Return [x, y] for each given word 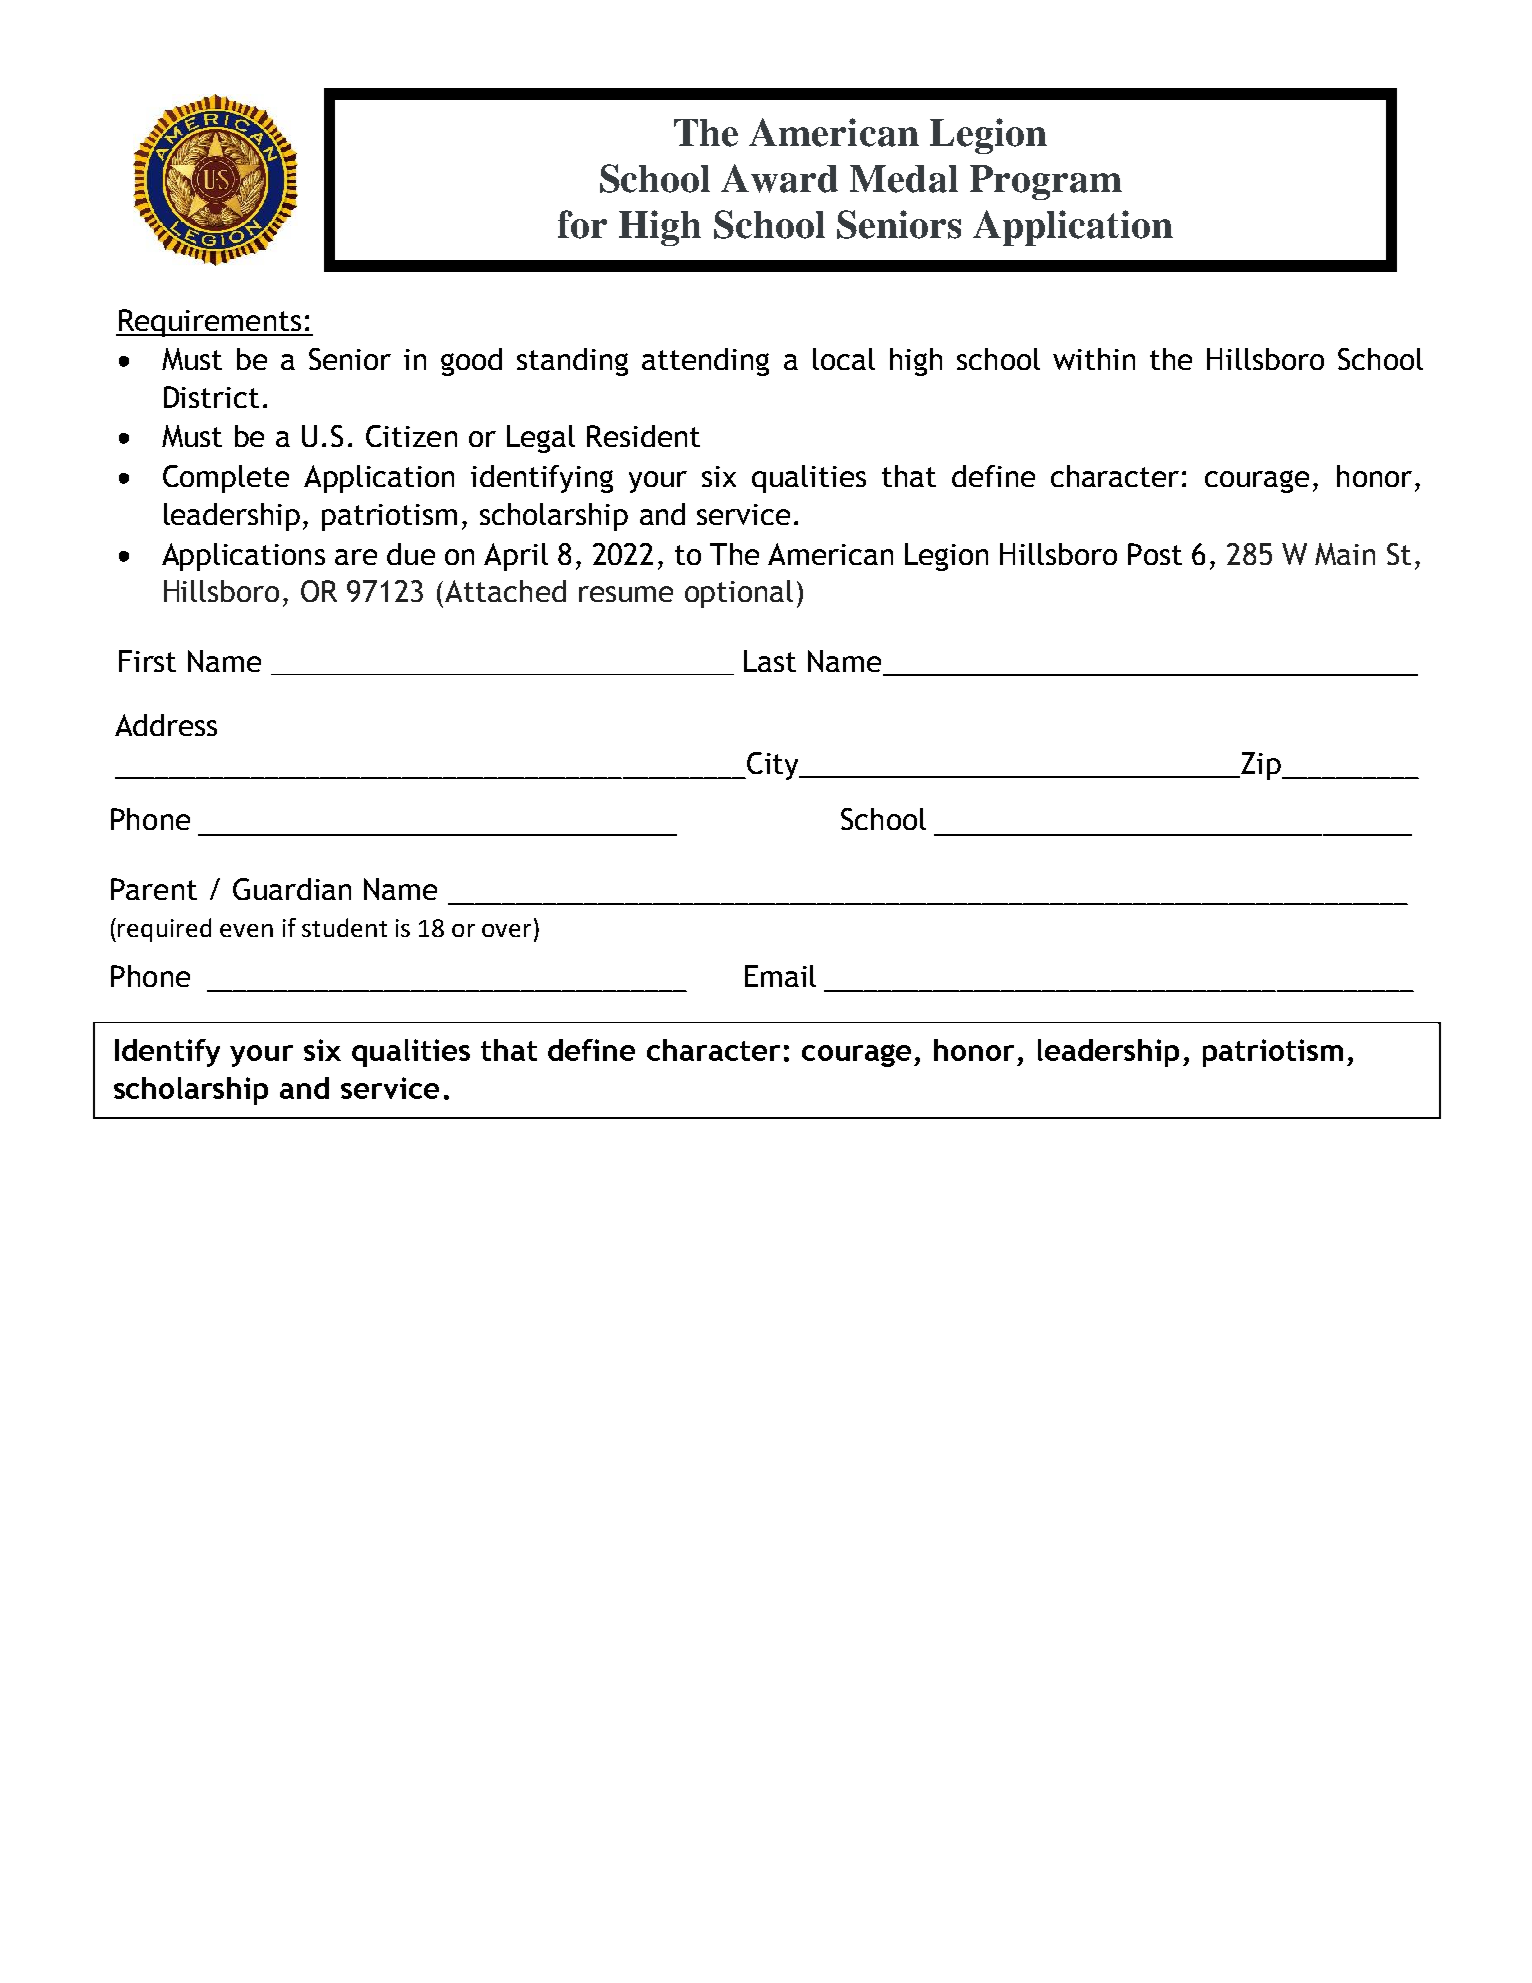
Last [770, 661]
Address [166, 725]
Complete [226, 479]
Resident [643, 436]
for [582, 224]
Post [1155, 554]
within [1094, 359]
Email [780, 976]
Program [1046, 182]
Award [779, 178]
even [246, 930]
